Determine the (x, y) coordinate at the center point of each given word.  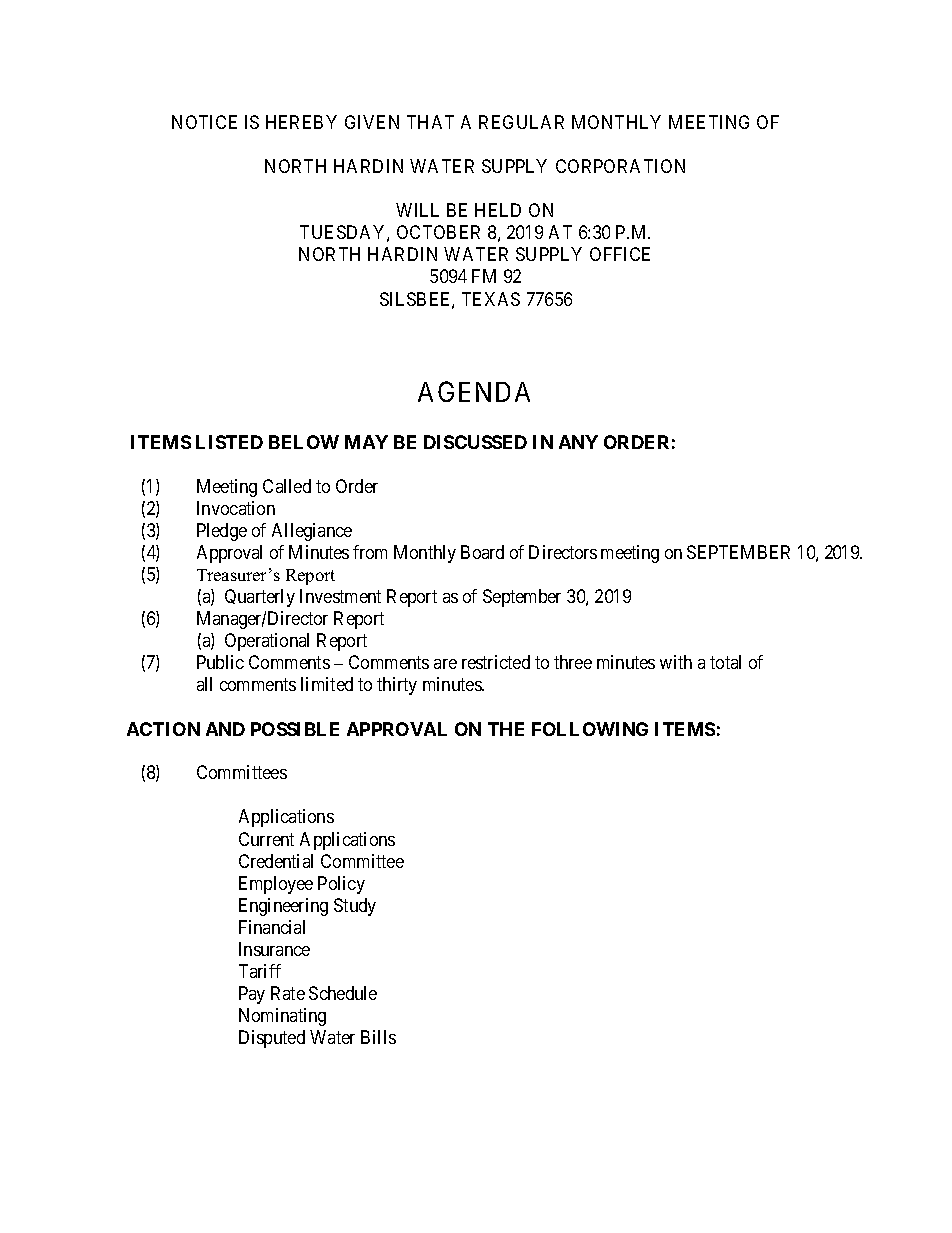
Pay (252, 995)
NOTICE (204, 122)
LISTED (229, 442)
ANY (578, 442)
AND (225, 729)
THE (506, 729)
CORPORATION (620, 166)
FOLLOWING (590, 729)
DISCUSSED (475, 442)
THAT (430, 122)
